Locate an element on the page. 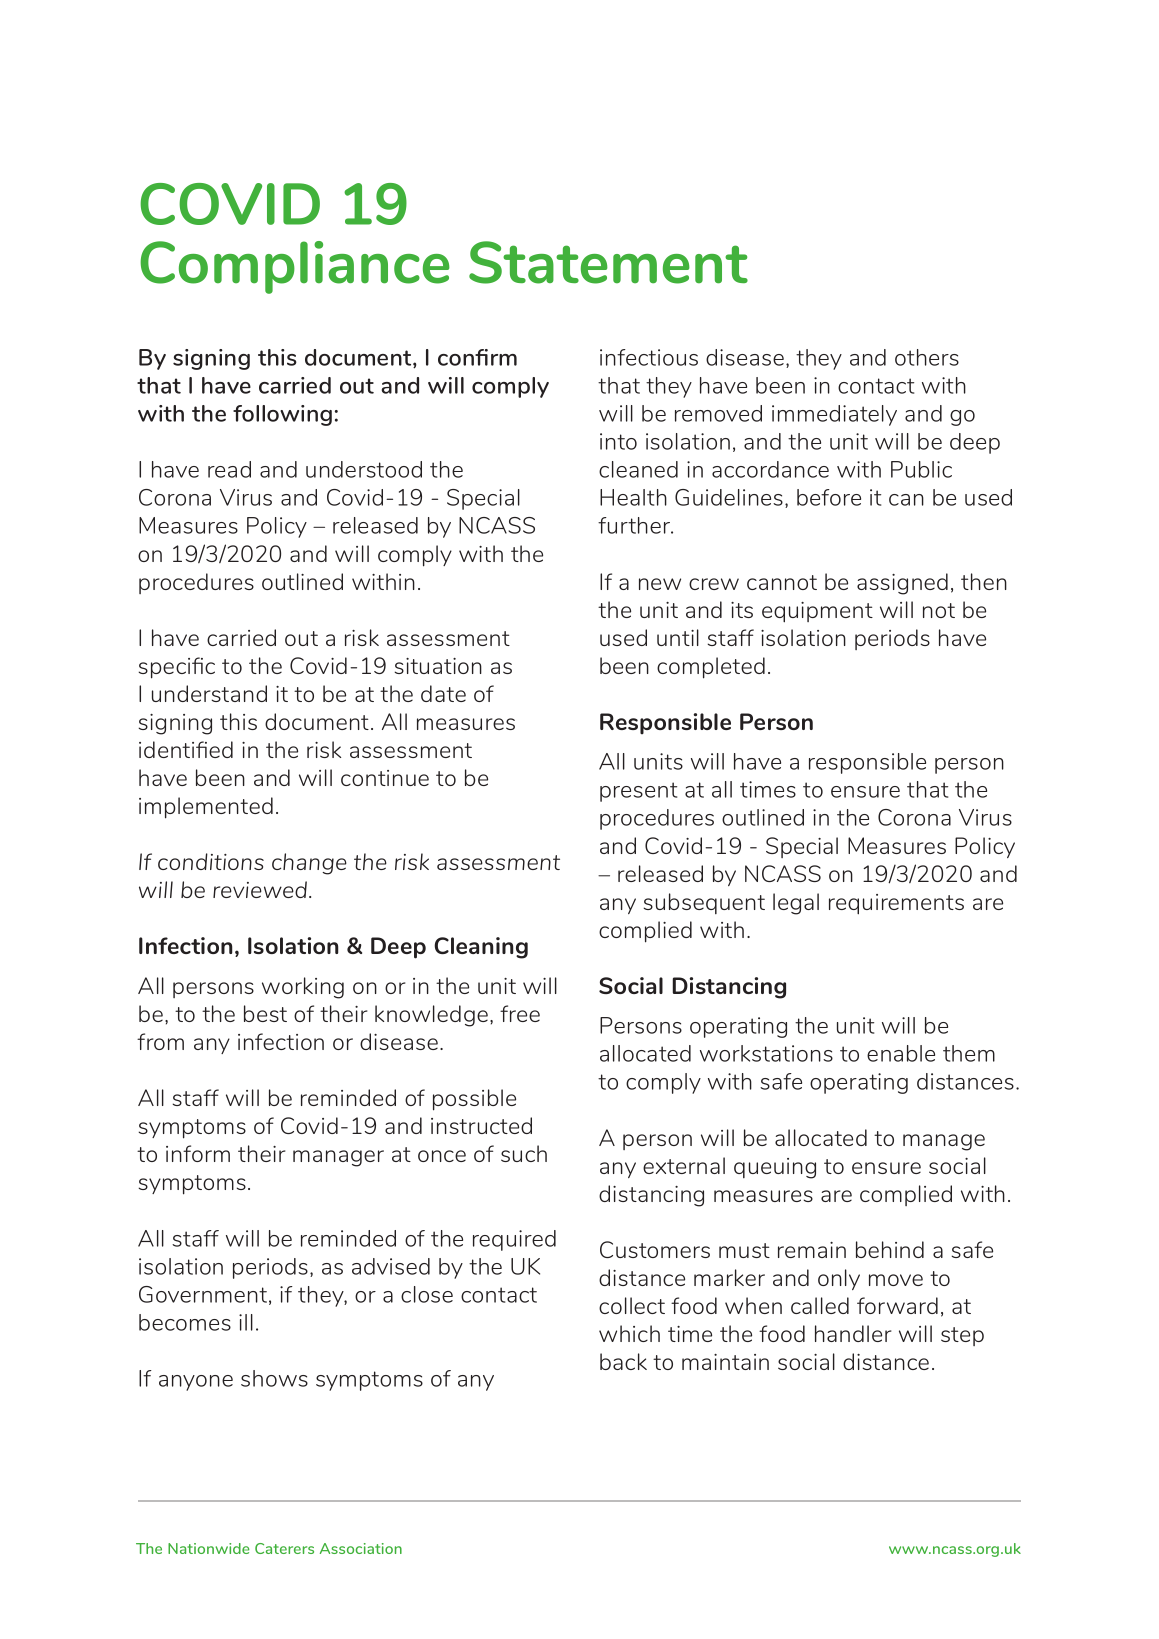 The height and width of the page is (1639, 1159). Caterers is located at coordinates (284, 1548).
